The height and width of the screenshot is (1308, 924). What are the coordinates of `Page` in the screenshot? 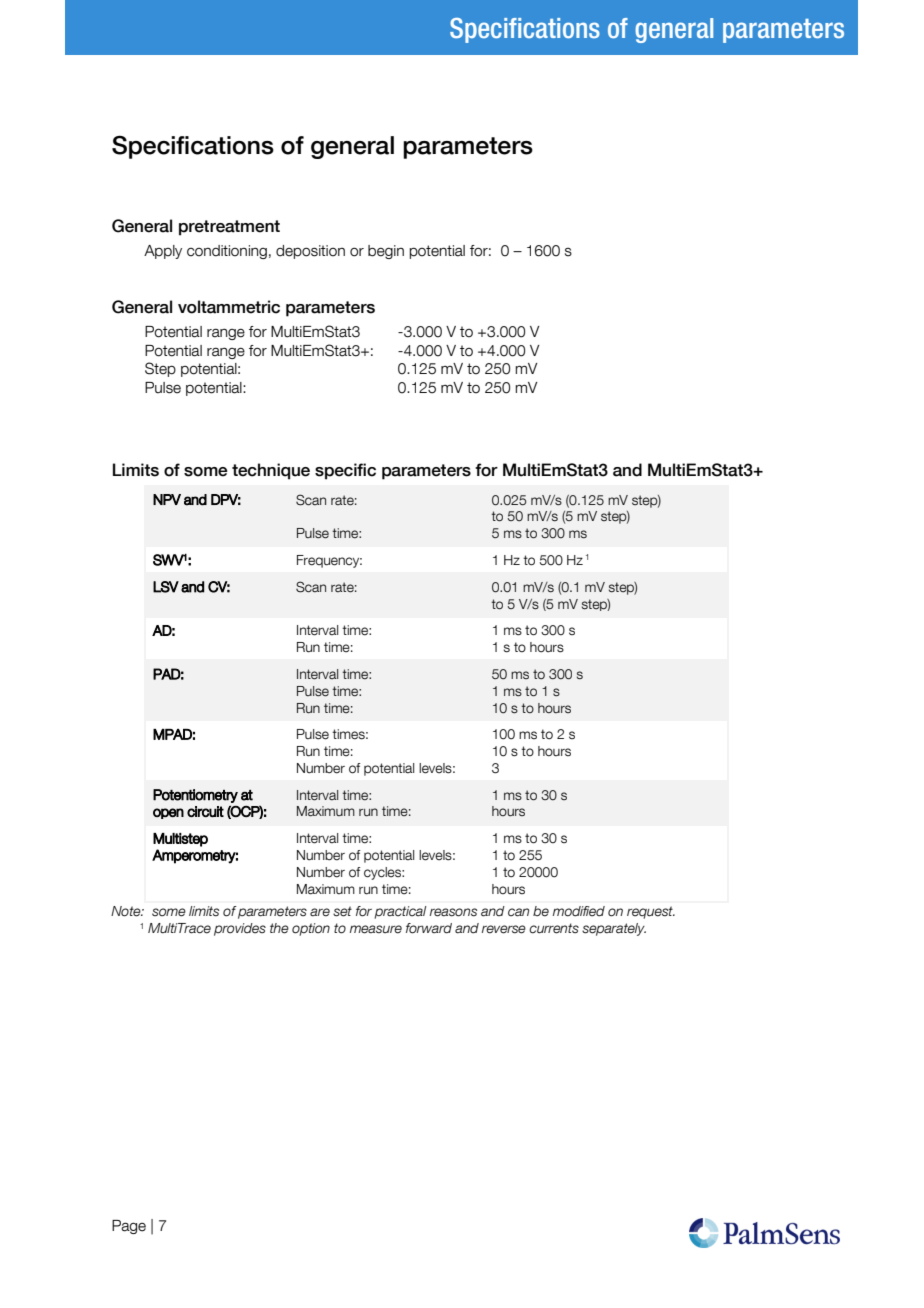 It's located at (129, 1227).
